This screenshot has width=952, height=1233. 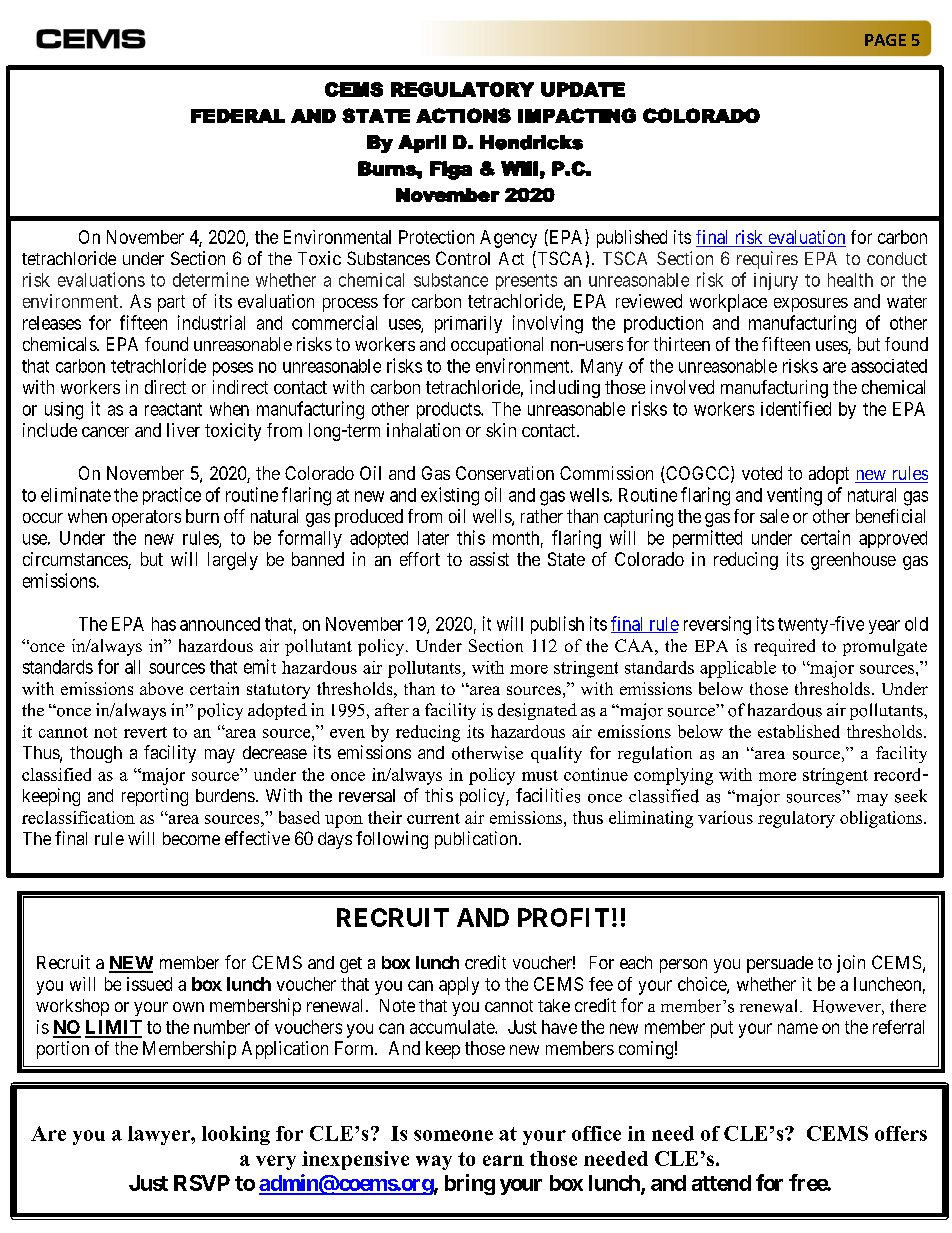 What do you see at coordinates (503, 1160) in the screenshot?
I see `earn` at bounding box center [503, 1160].
